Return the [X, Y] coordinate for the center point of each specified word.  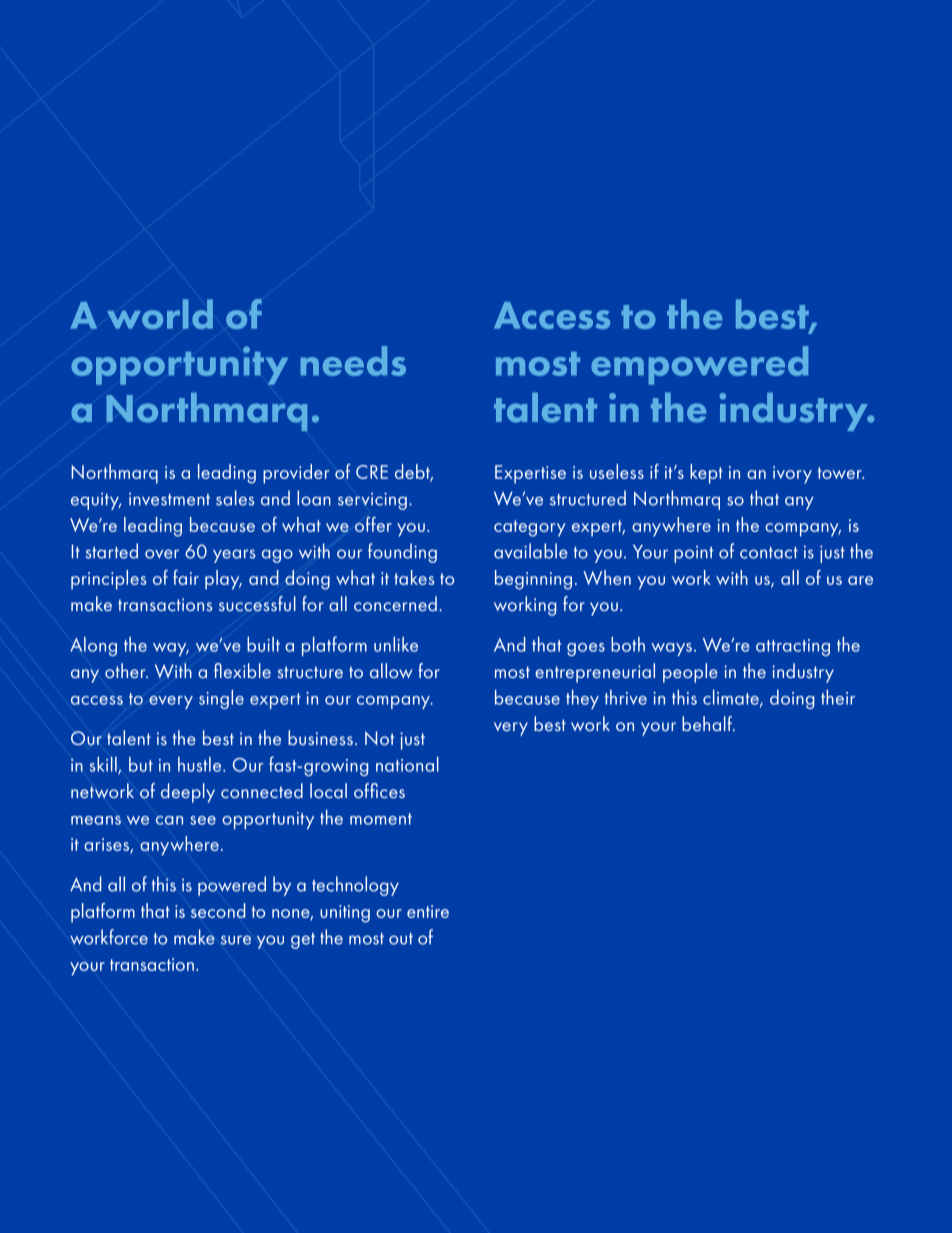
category [530, 528]
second [218, 910]
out [401, 939]
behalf [708, 723]
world [160, 314]
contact [769, 553]
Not [380, 738]
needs [353, 361]
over [162, 554]
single [221, 699]
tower [841, 473]
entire [428, 911]
